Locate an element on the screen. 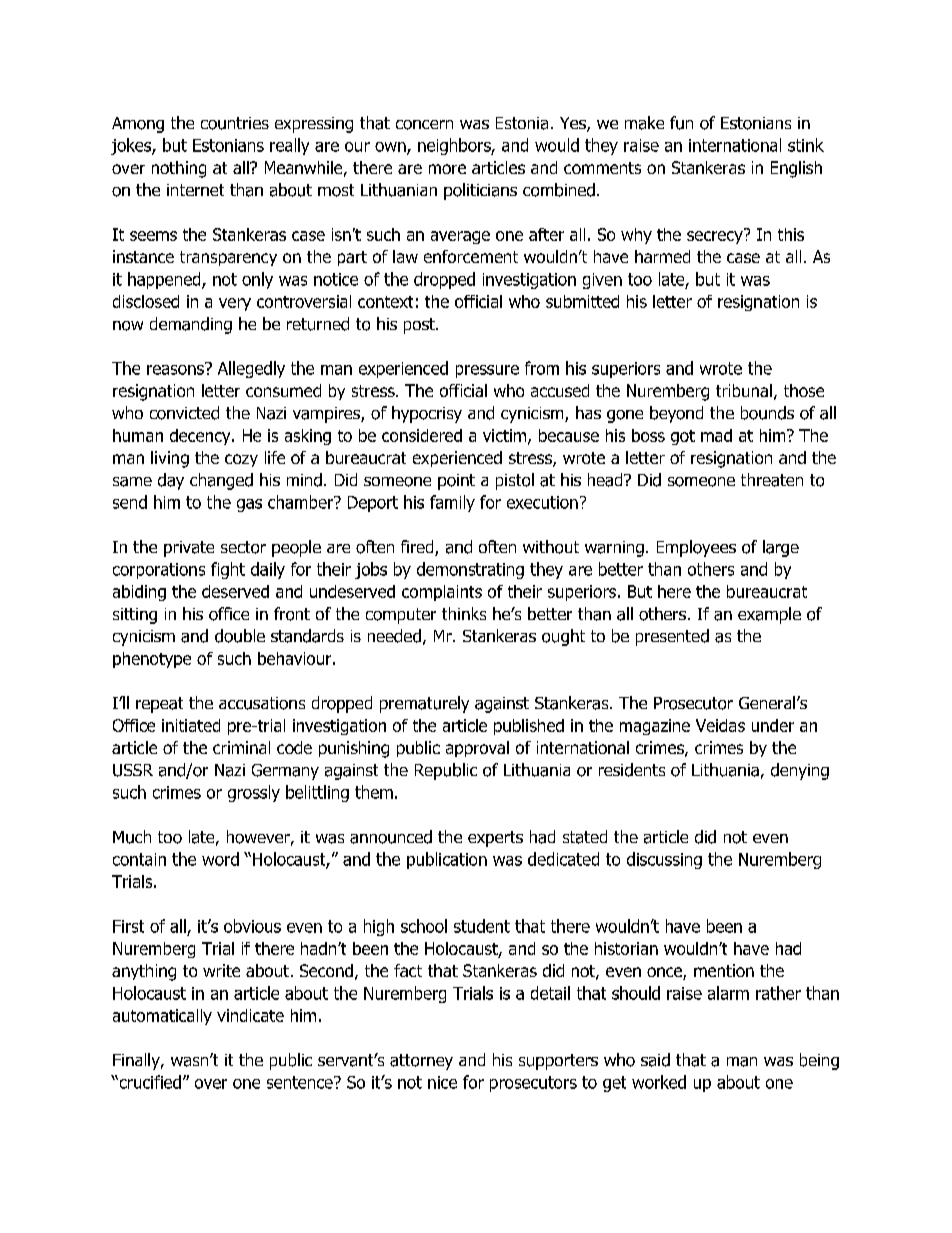 The image size is (952, 1233). thinks is located at coordinates (464, 613).
